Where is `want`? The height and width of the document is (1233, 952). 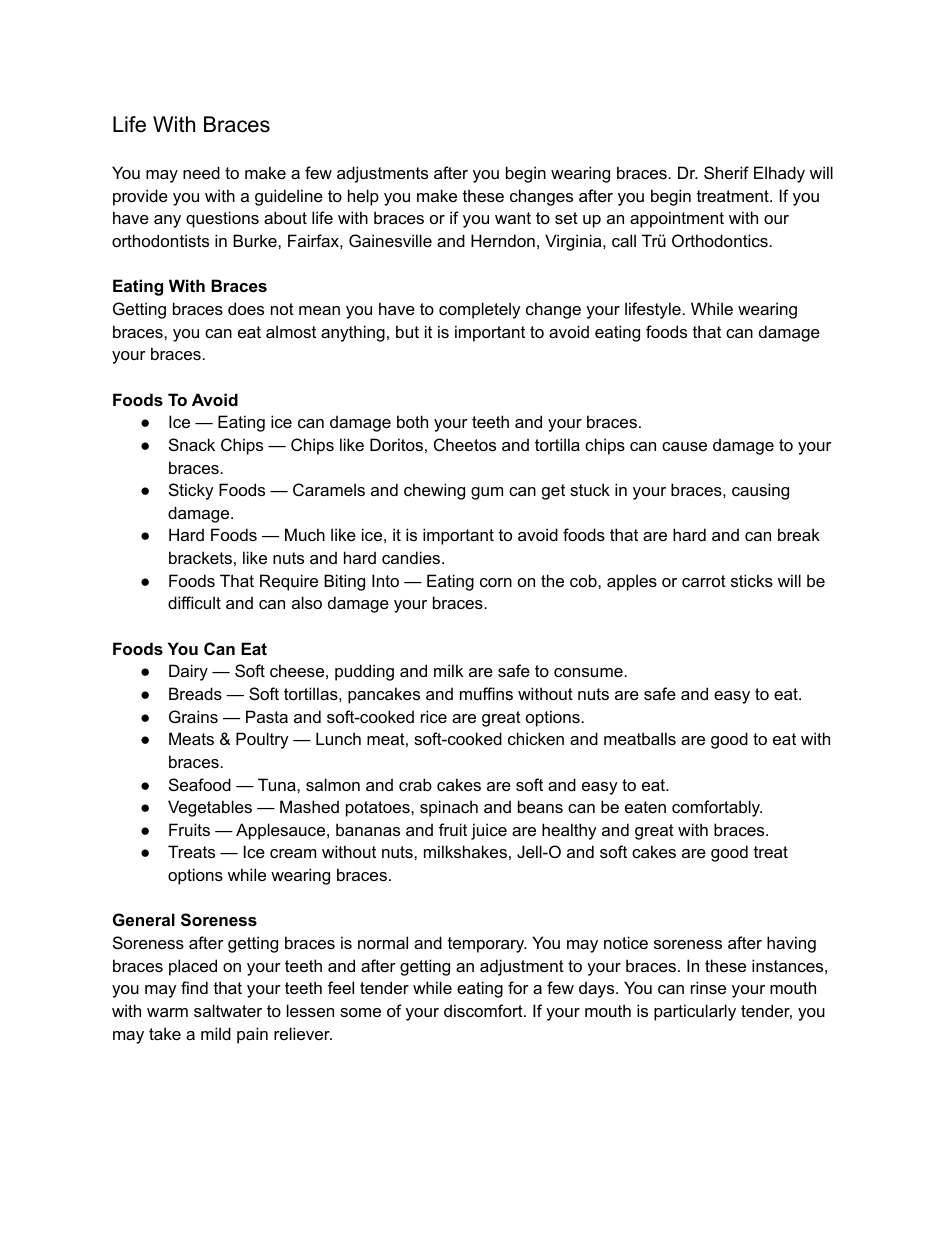
want is located at coordinates (513, 218).
